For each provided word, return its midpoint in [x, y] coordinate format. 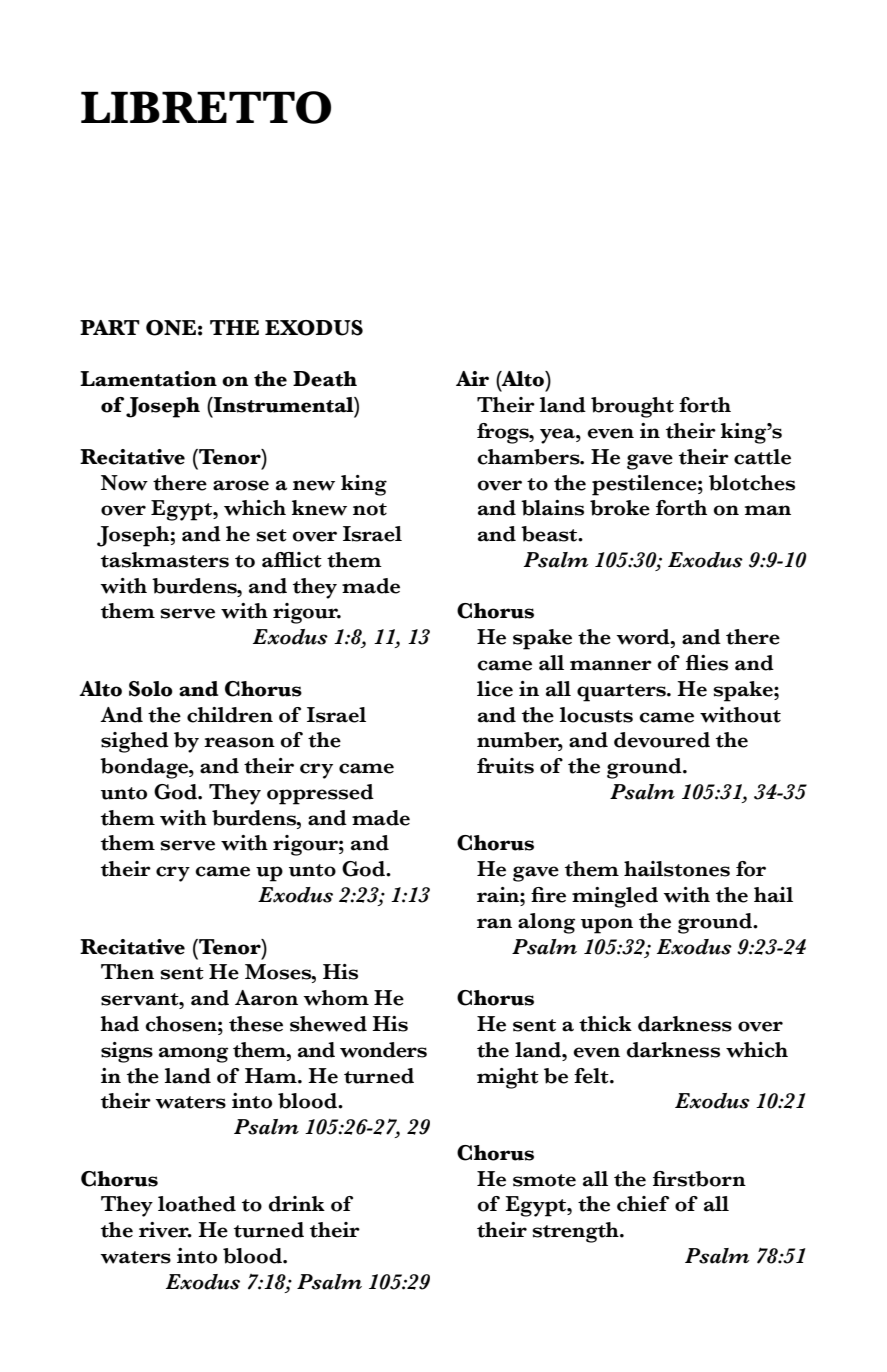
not [370, 509]
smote [544, 1180]
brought [632, 407]
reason [239, 742]
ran [494, 923]
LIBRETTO [206, 107]
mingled [615, 897]
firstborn [699, 1179]
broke [620, 508]
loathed [197, 1204]
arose [241, 485]
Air [472, 378]
